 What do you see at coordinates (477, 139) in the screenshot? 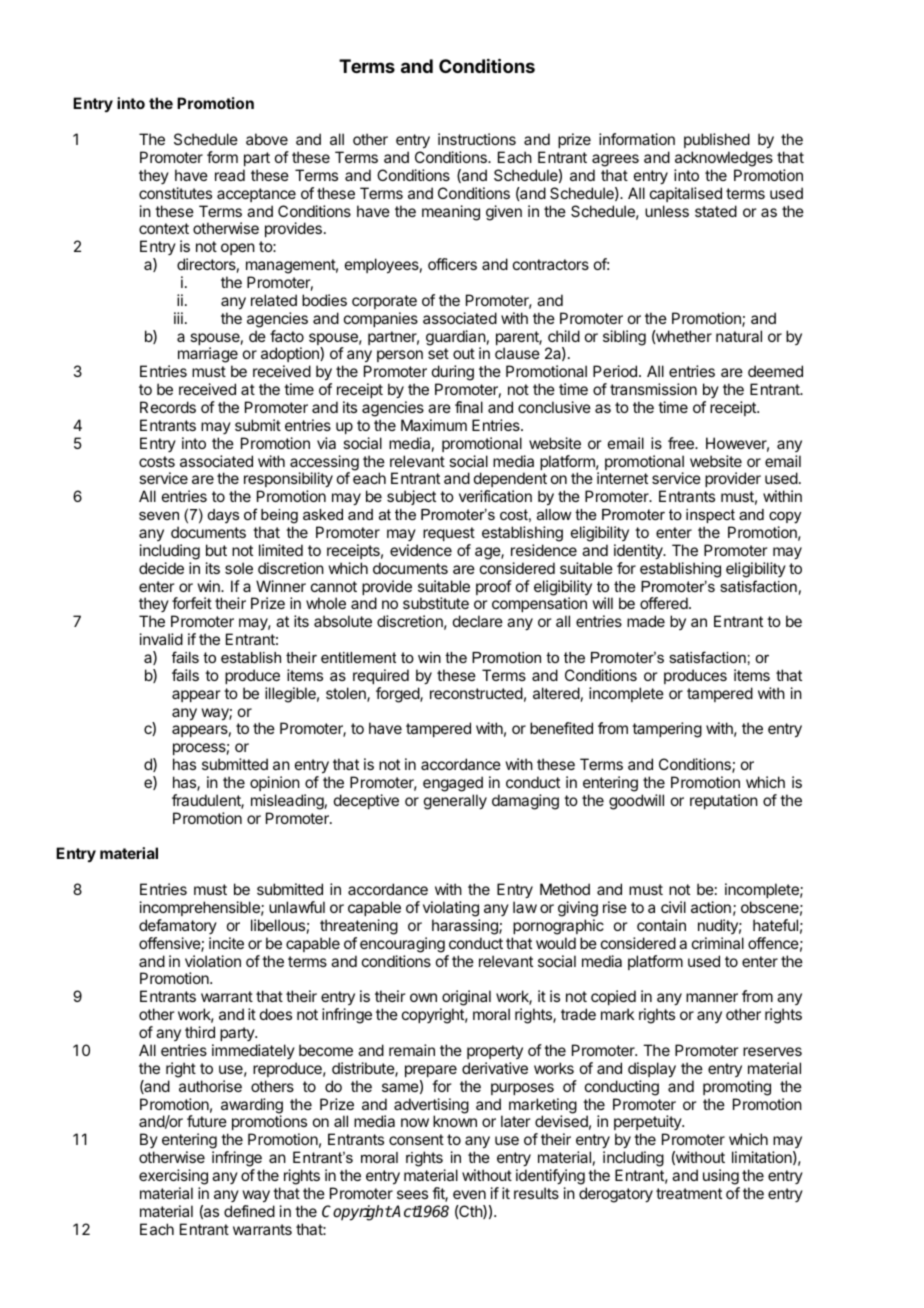
I see `instructions` at bounding box center [477, 139].
